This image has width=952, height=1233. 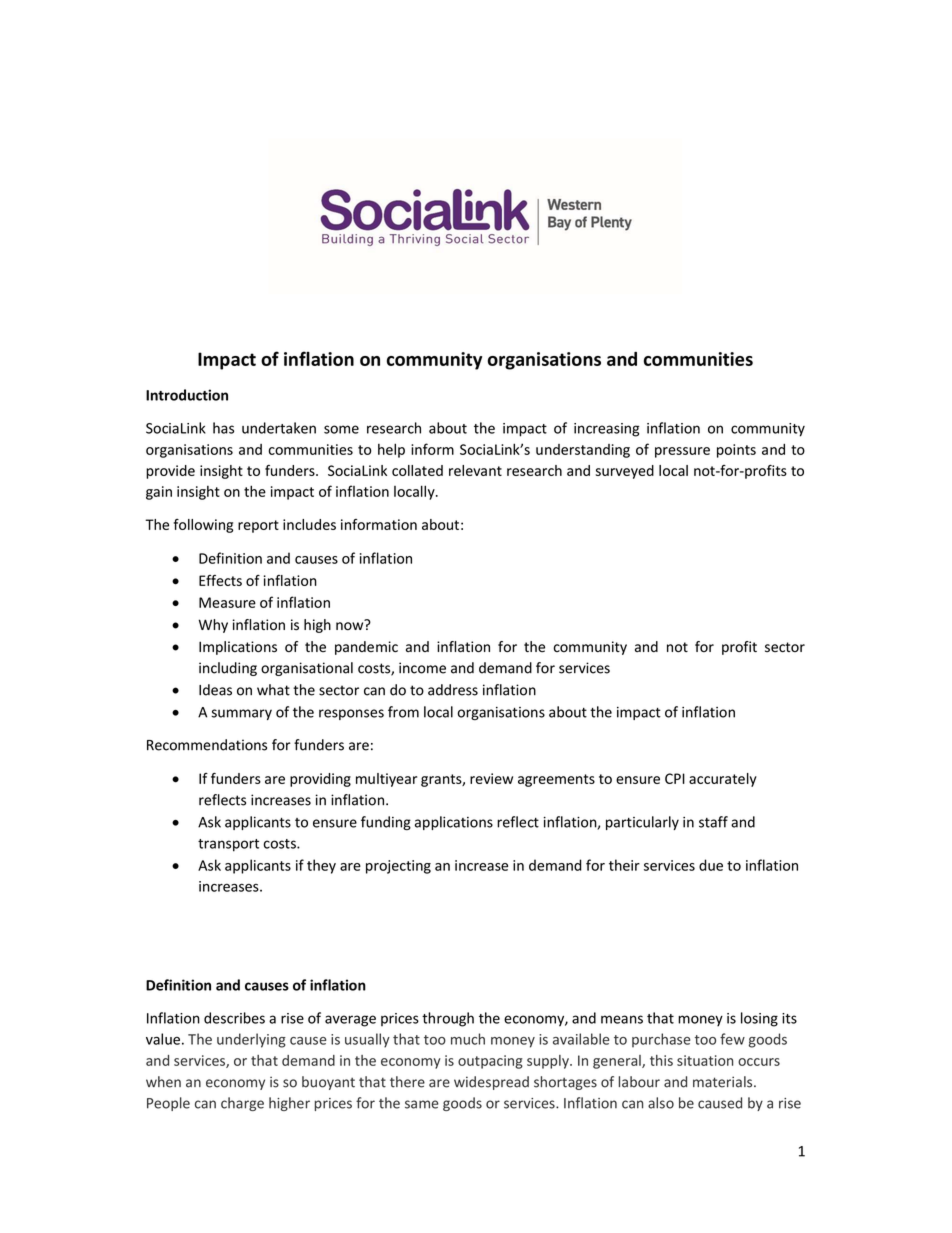 I want to click on materials, so click(x=724, y=1082).
